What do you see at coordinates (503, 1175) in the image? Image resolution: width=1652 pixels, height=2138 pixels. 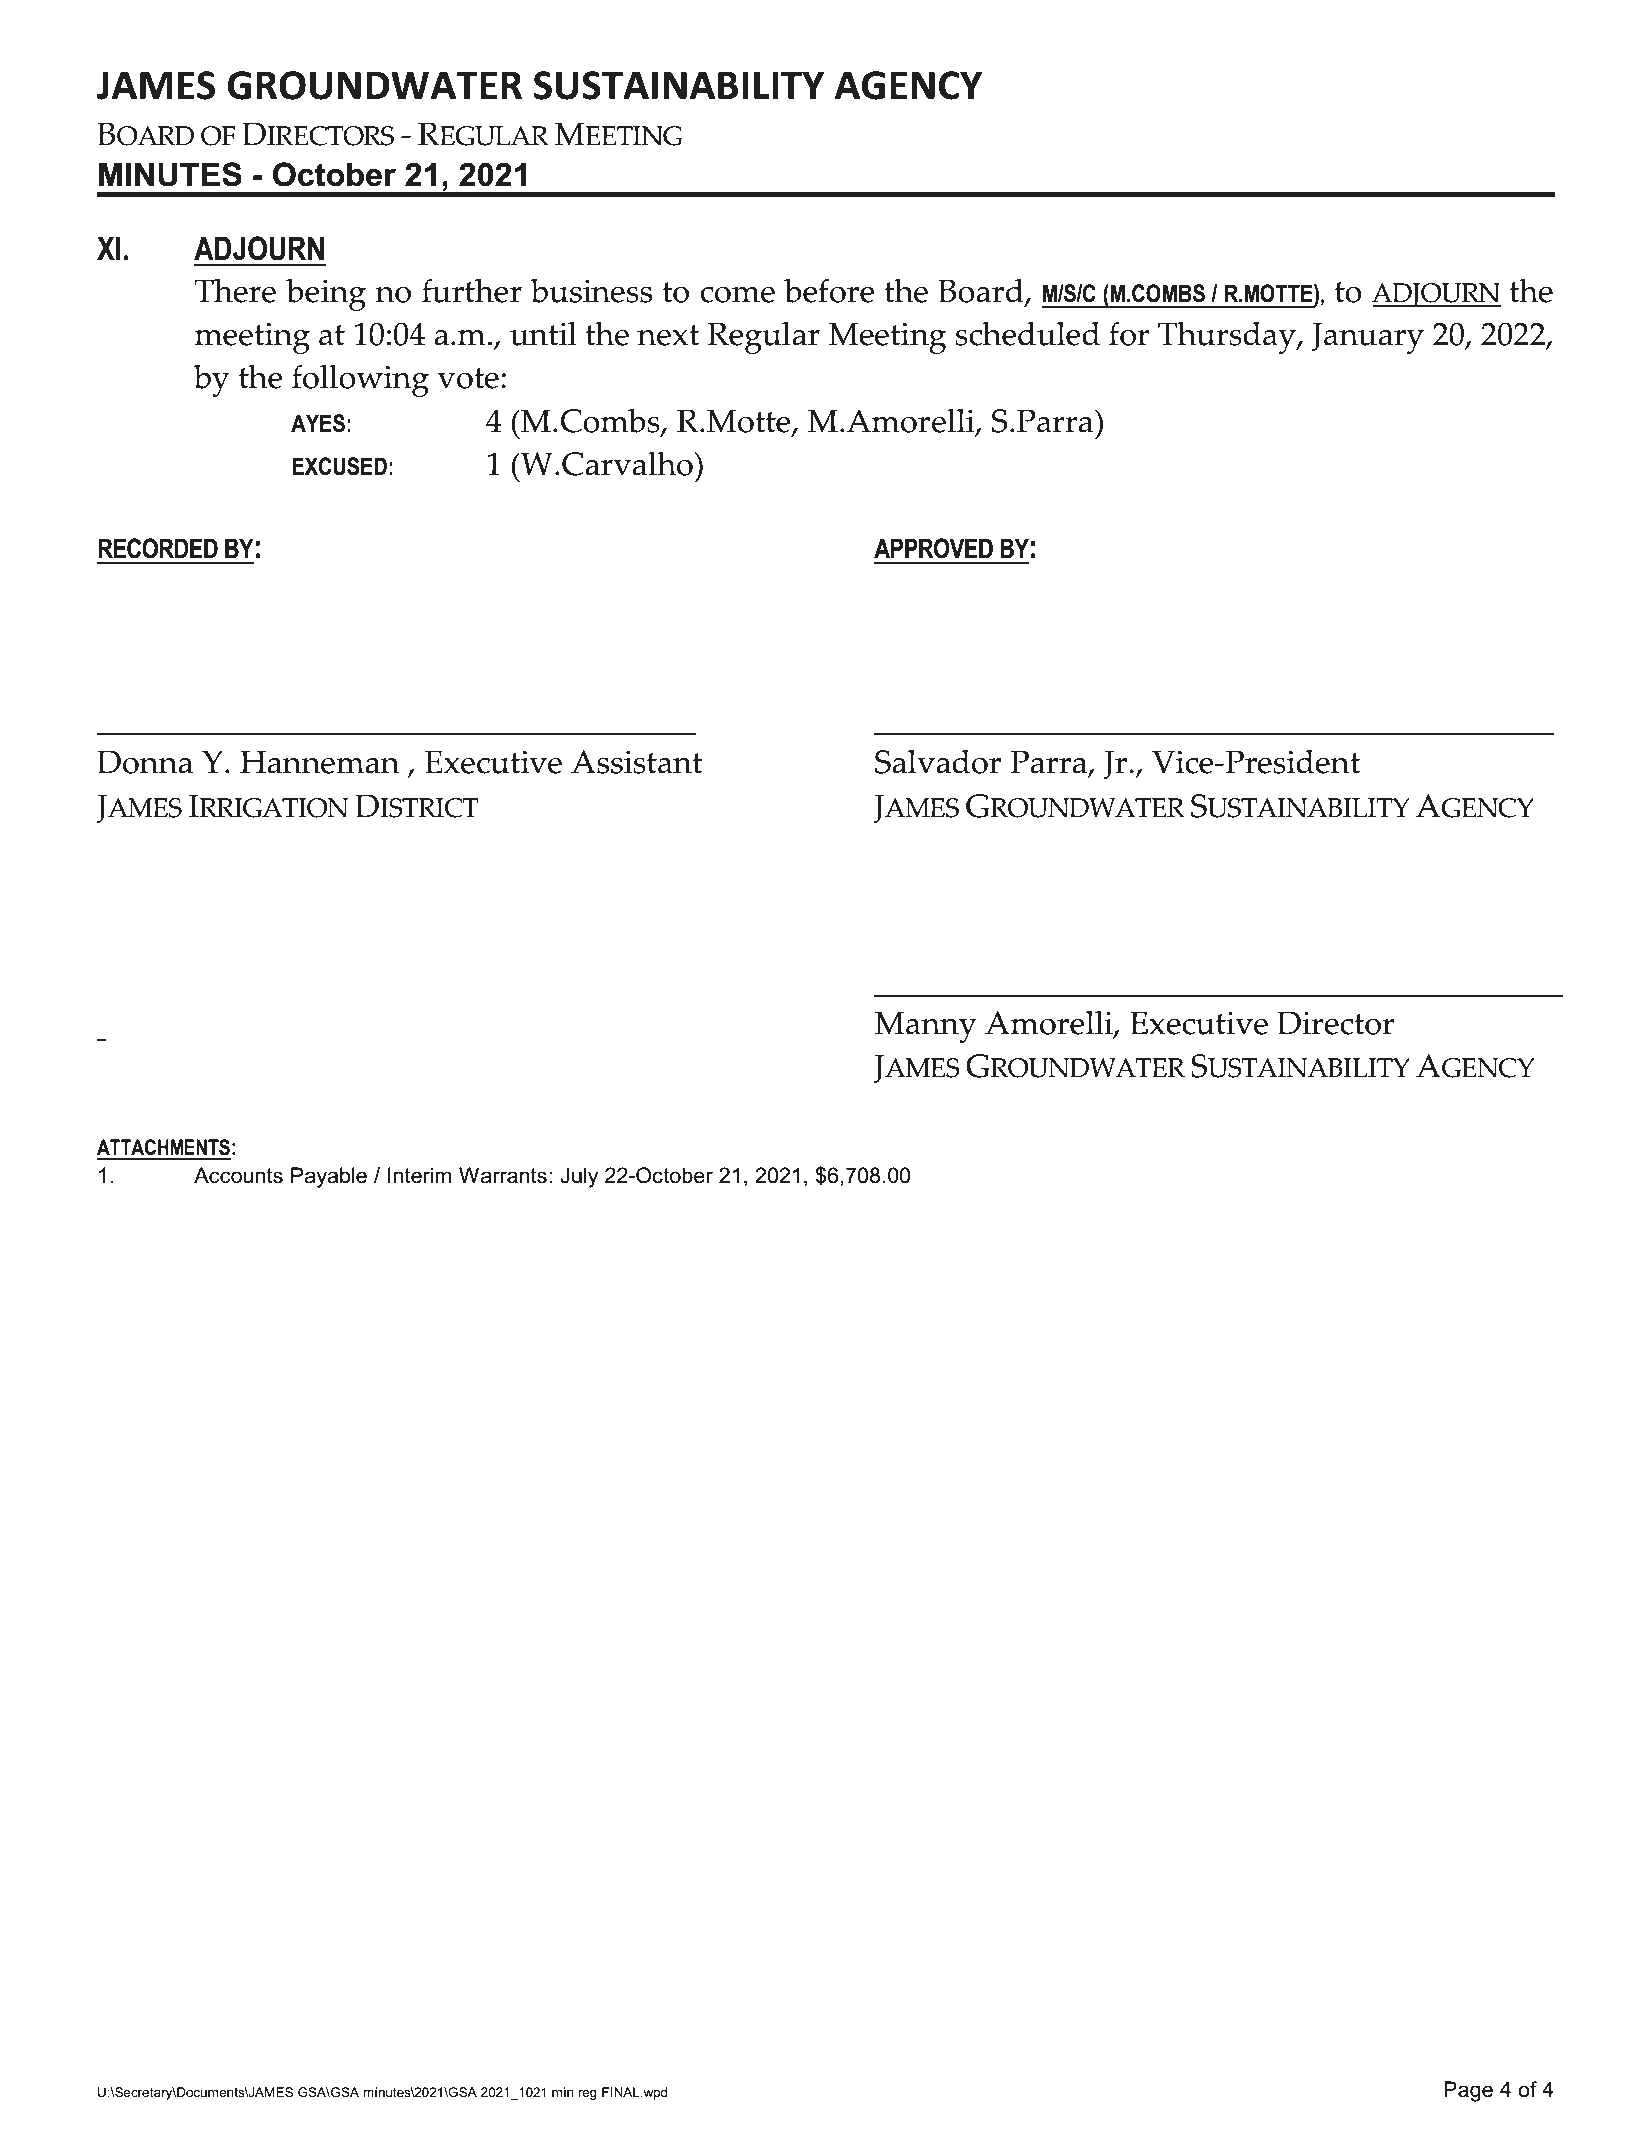 I see `Warrants` at bounding box center [503, 1175].
